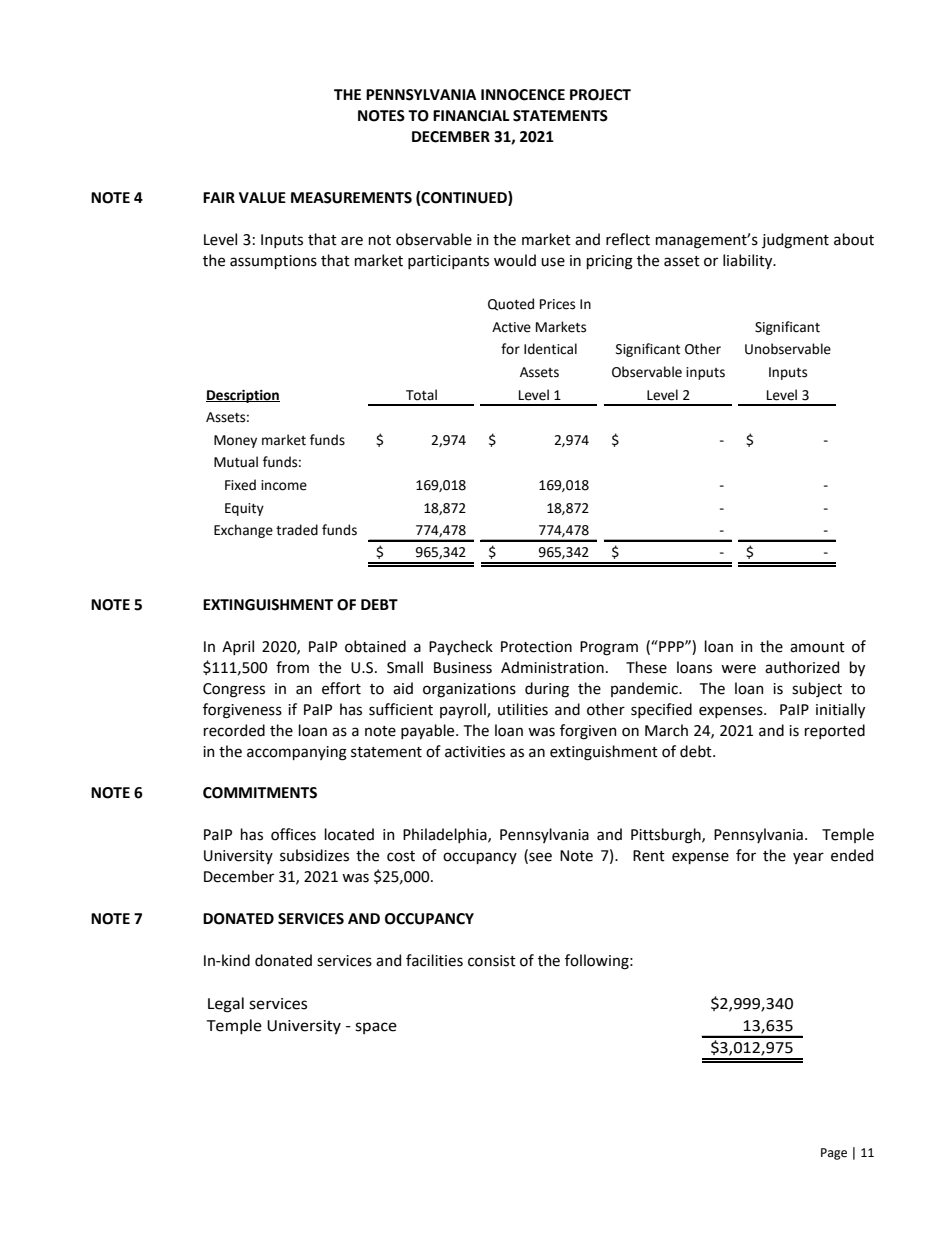  Describe the element at coordinates (817, 647) in the document. I see `amount` at that location.
